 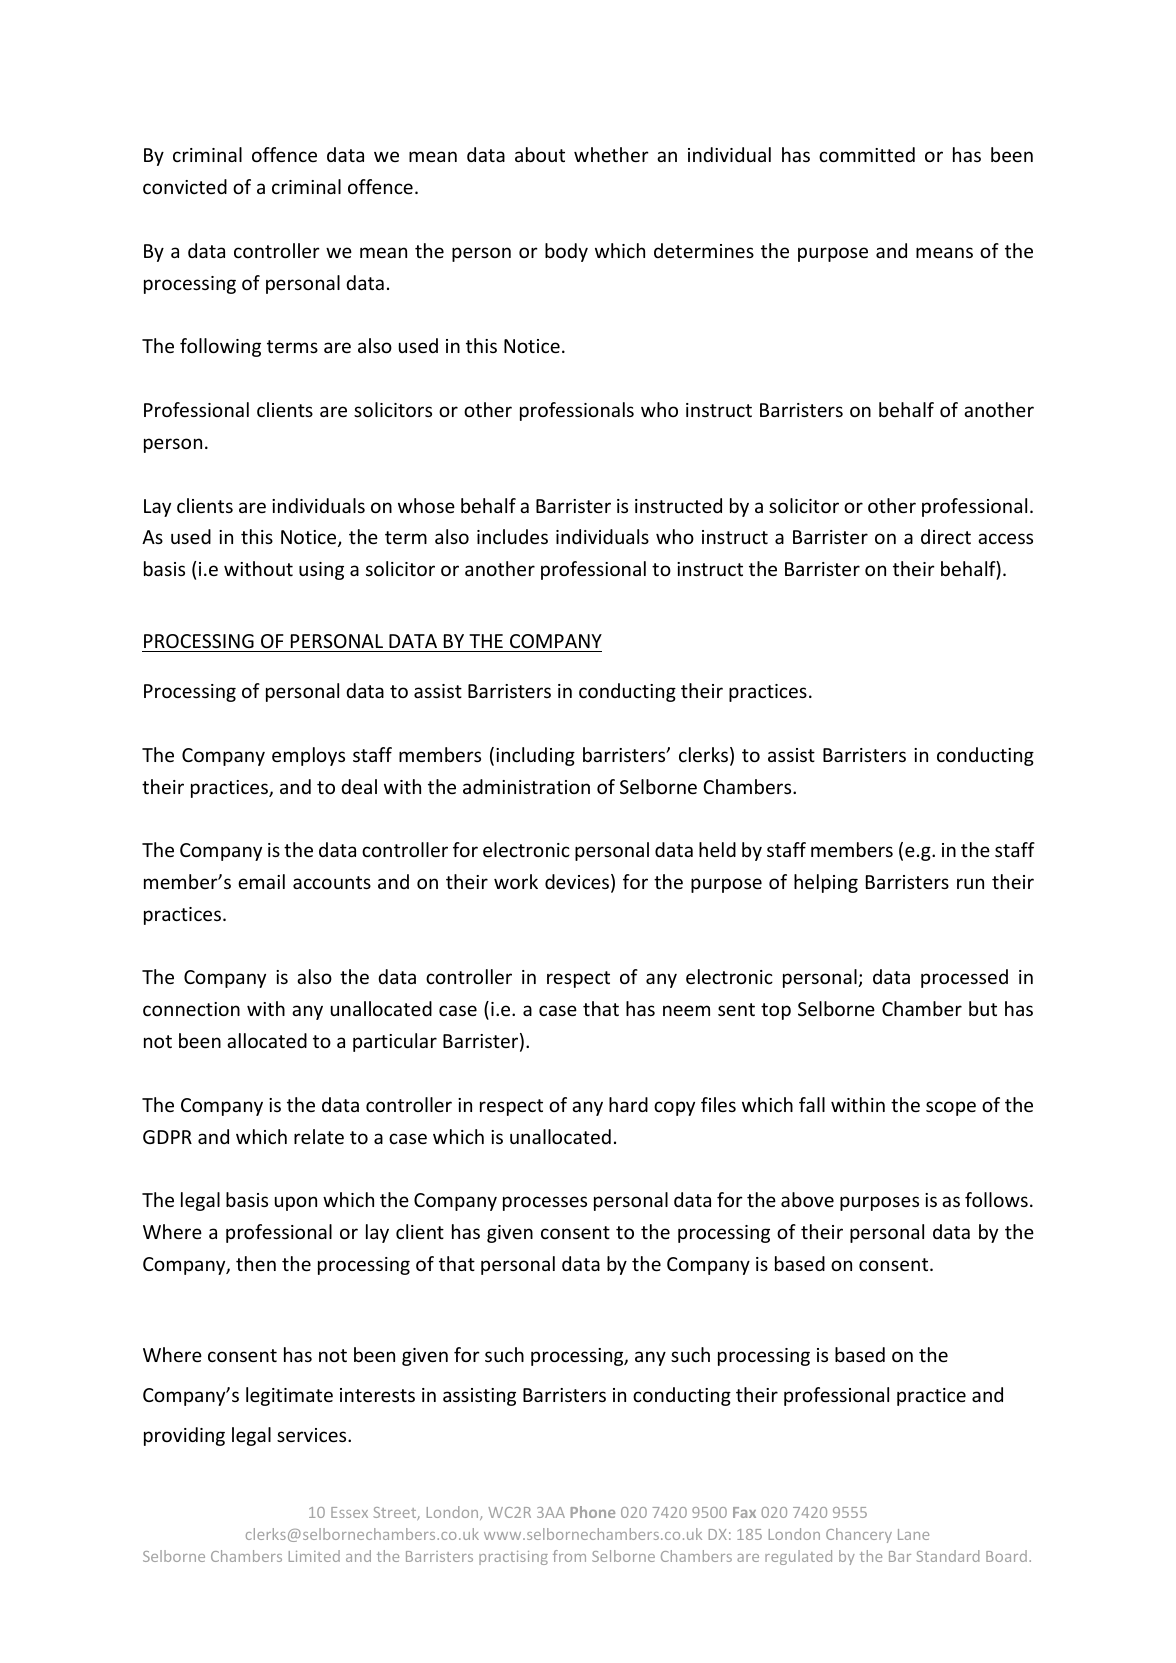 I want to click on work, so click(x=516, y=881).
